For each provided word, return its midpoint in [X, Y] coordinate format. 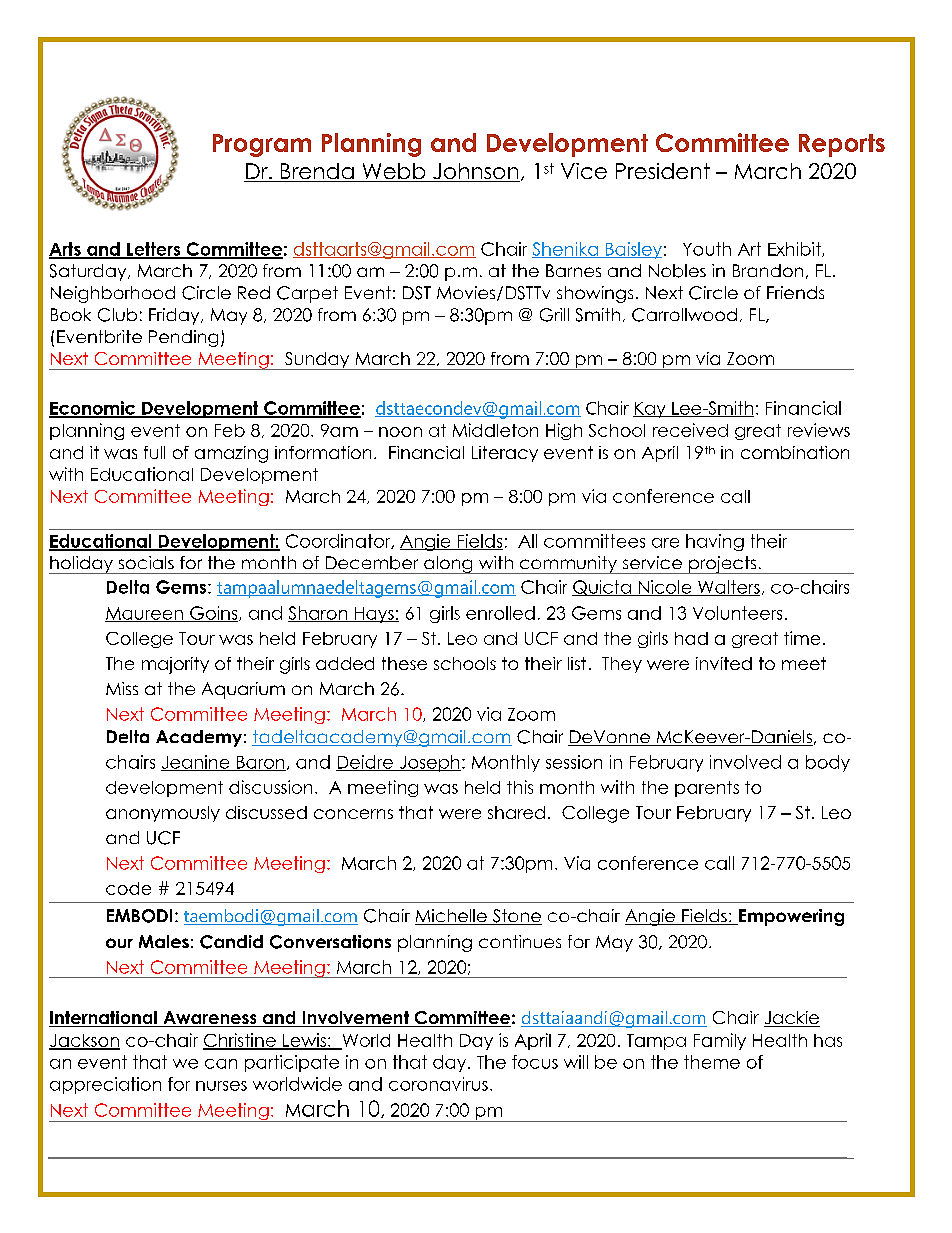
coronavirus [438, 1084]
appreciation [105, 1085]
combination [795, 452]
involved [745, 762]
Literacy [505, 454]
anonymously [163, 814]
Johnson [475, 172]
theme [712, 1062]
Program [262, 145]
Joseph [429, 763]
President [663, 171]
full [154, 452]
